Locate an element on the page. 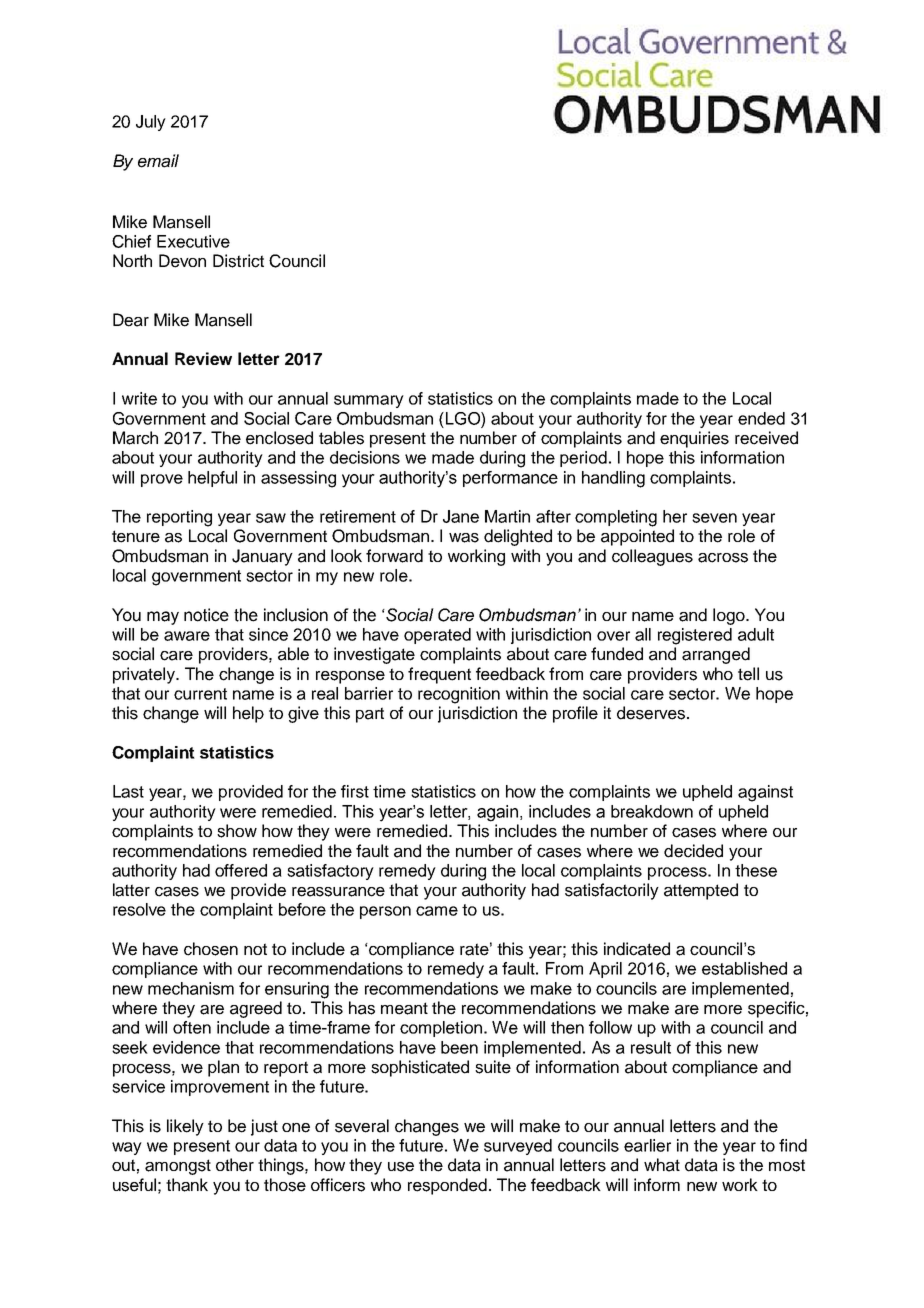  District is located at coordinates (238, 261).
